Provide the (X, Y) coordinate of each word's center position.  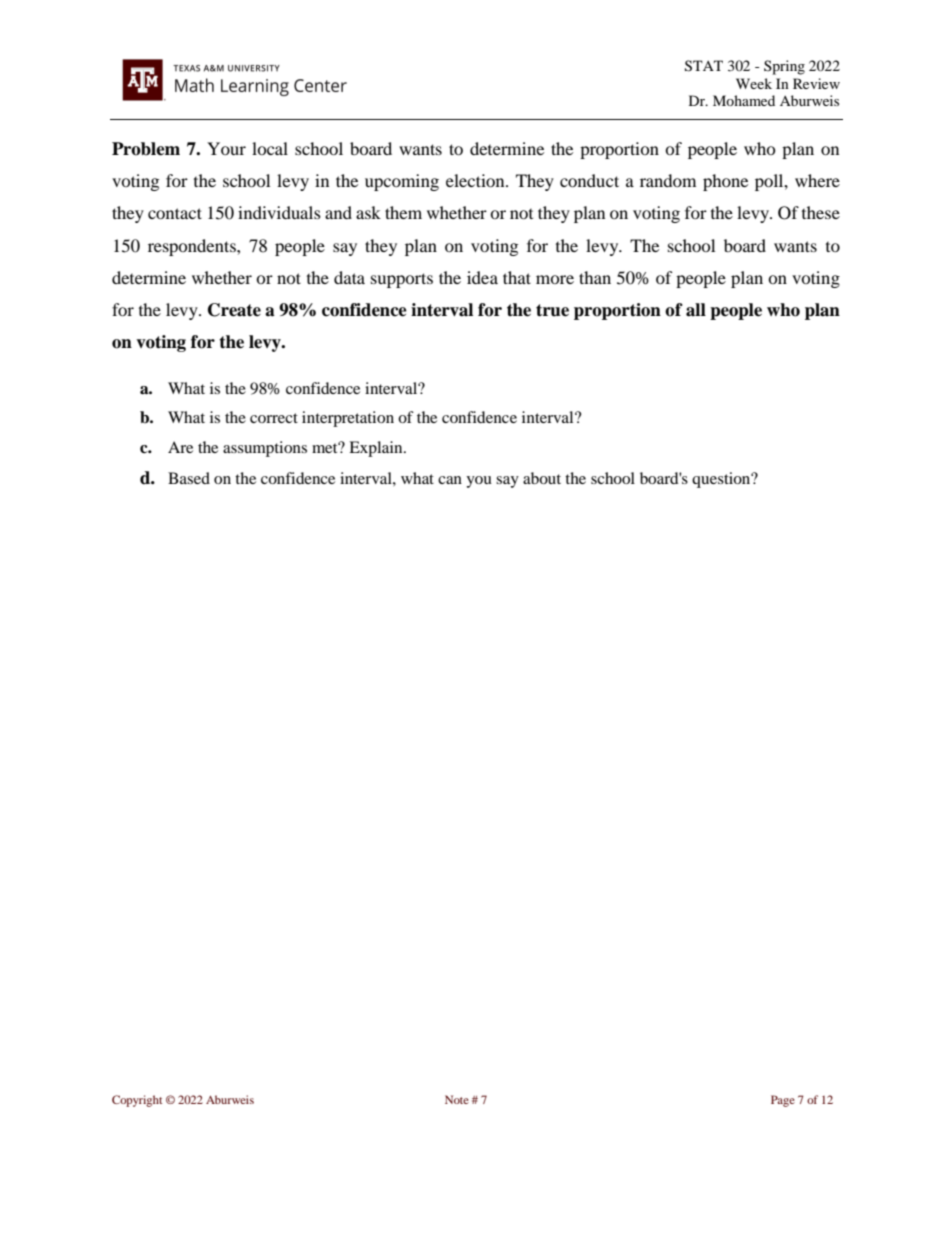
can (450, 480)
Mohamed (744, 100)
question (722, 480)
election (476, 180)
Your (226, 148)
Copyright (137, 1101)
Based (189, 478)
